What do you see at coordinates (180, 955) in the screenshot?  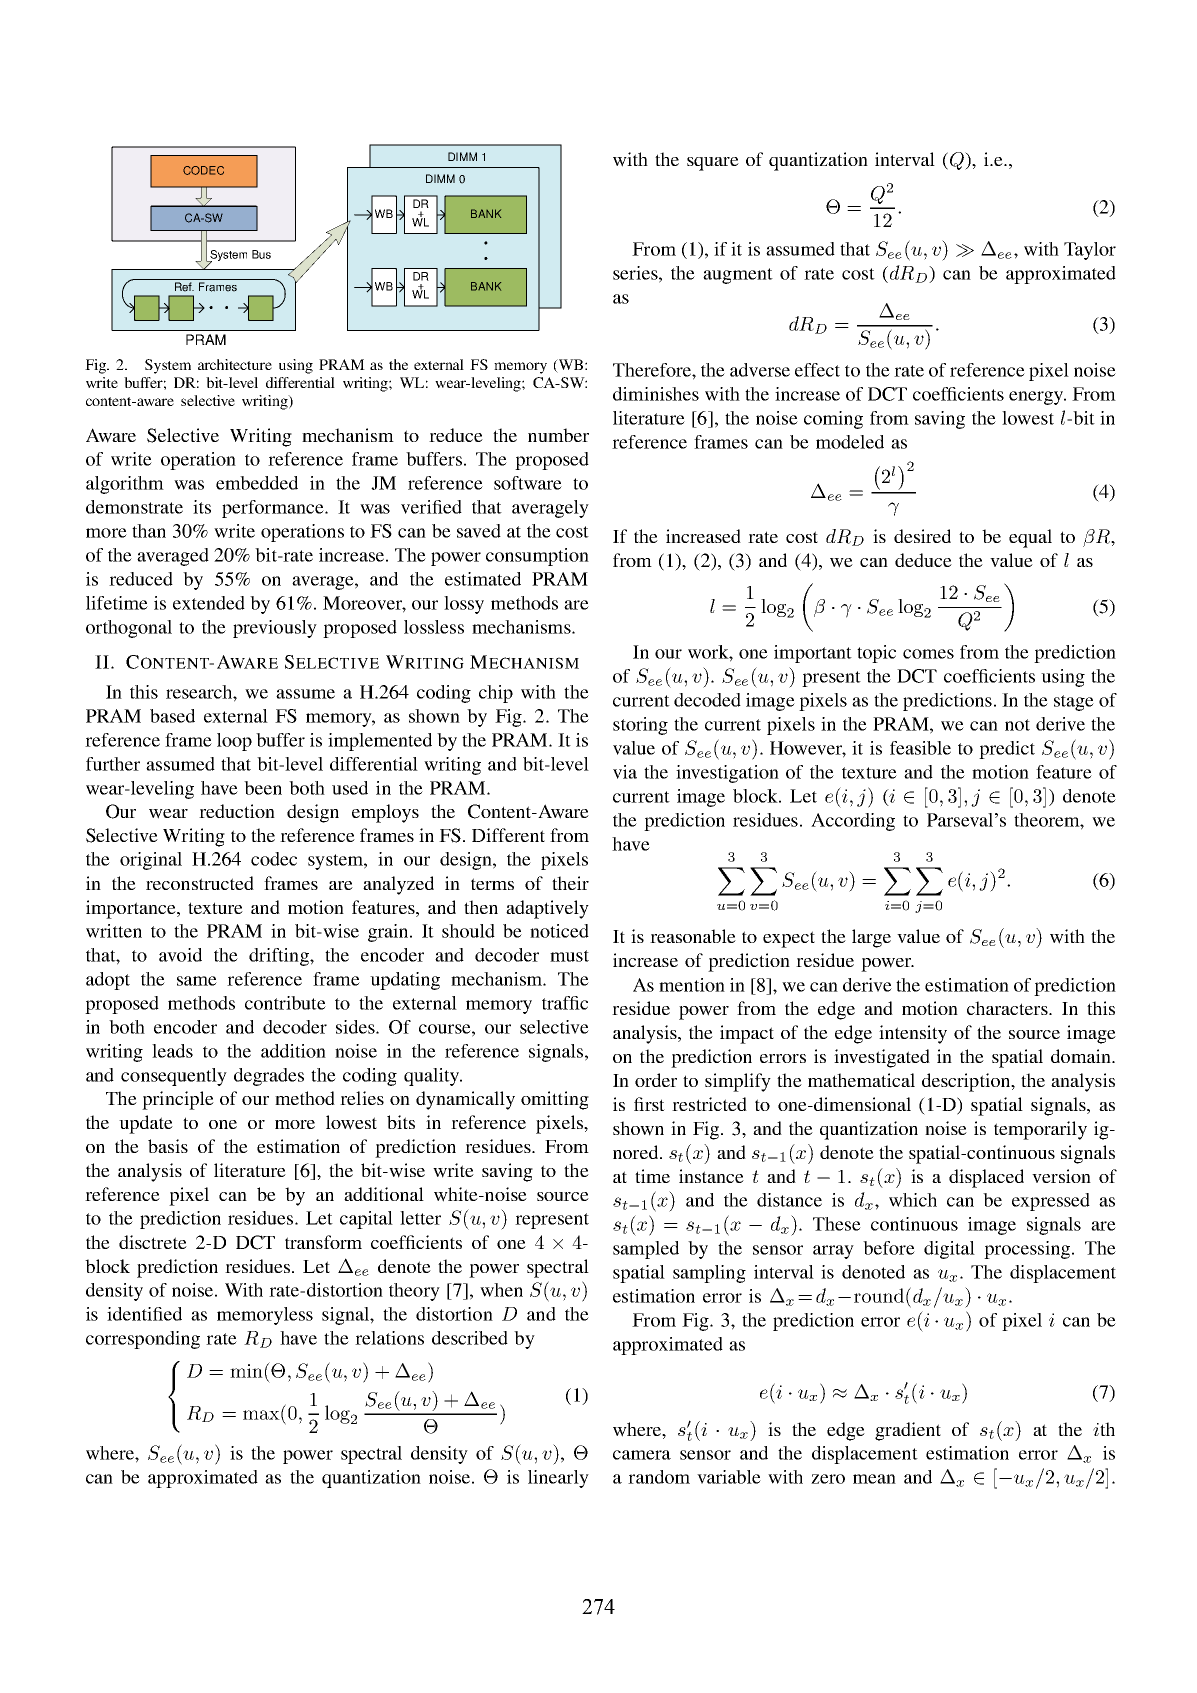 I see `avoid` at bounding box center [180, 955].
